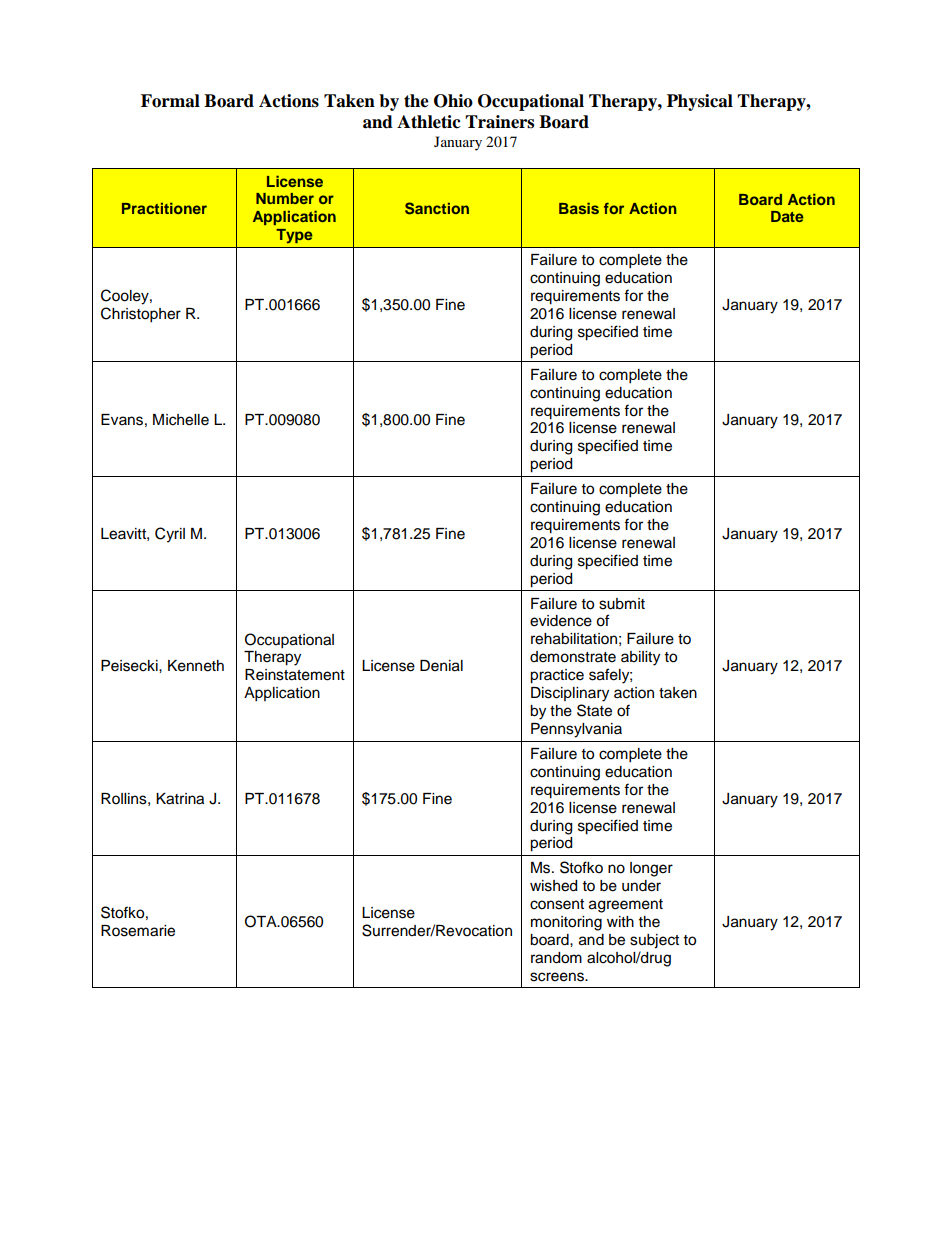 The image size is (952, 1233). Describe the element at coordinates (429, 122) in the screenshot. I see `Athletic` at that location.
